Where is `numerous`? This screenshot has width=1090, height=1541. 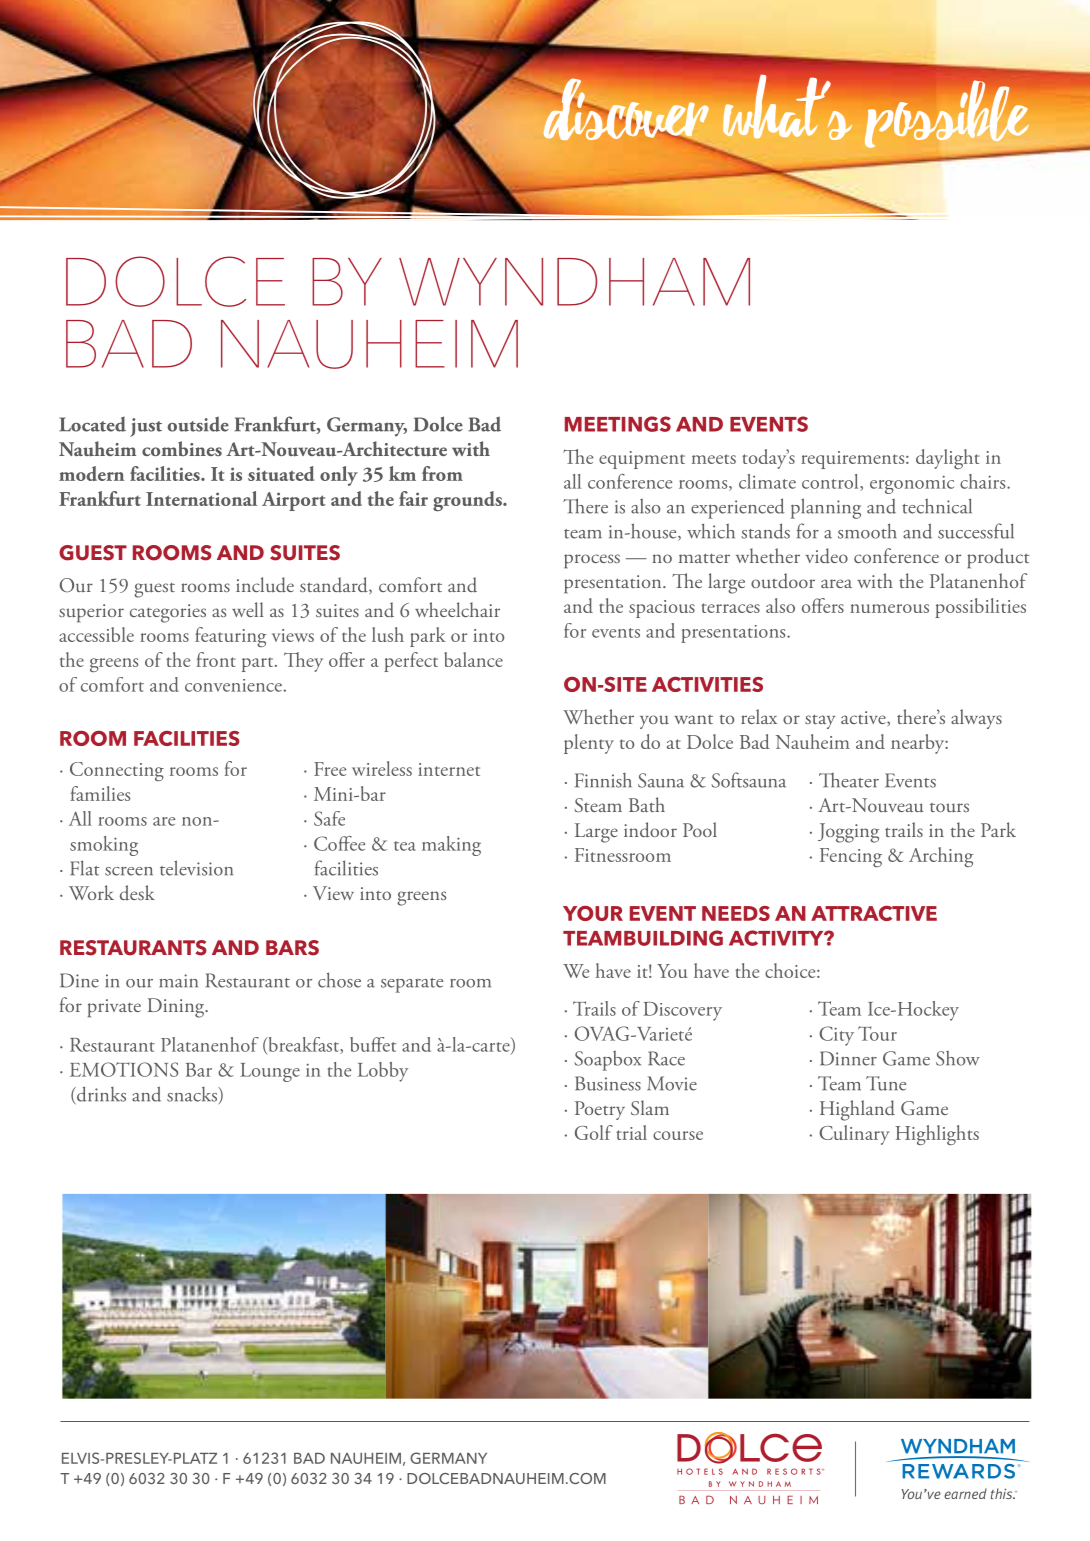 numerous is located at coordinates (889, 608).
